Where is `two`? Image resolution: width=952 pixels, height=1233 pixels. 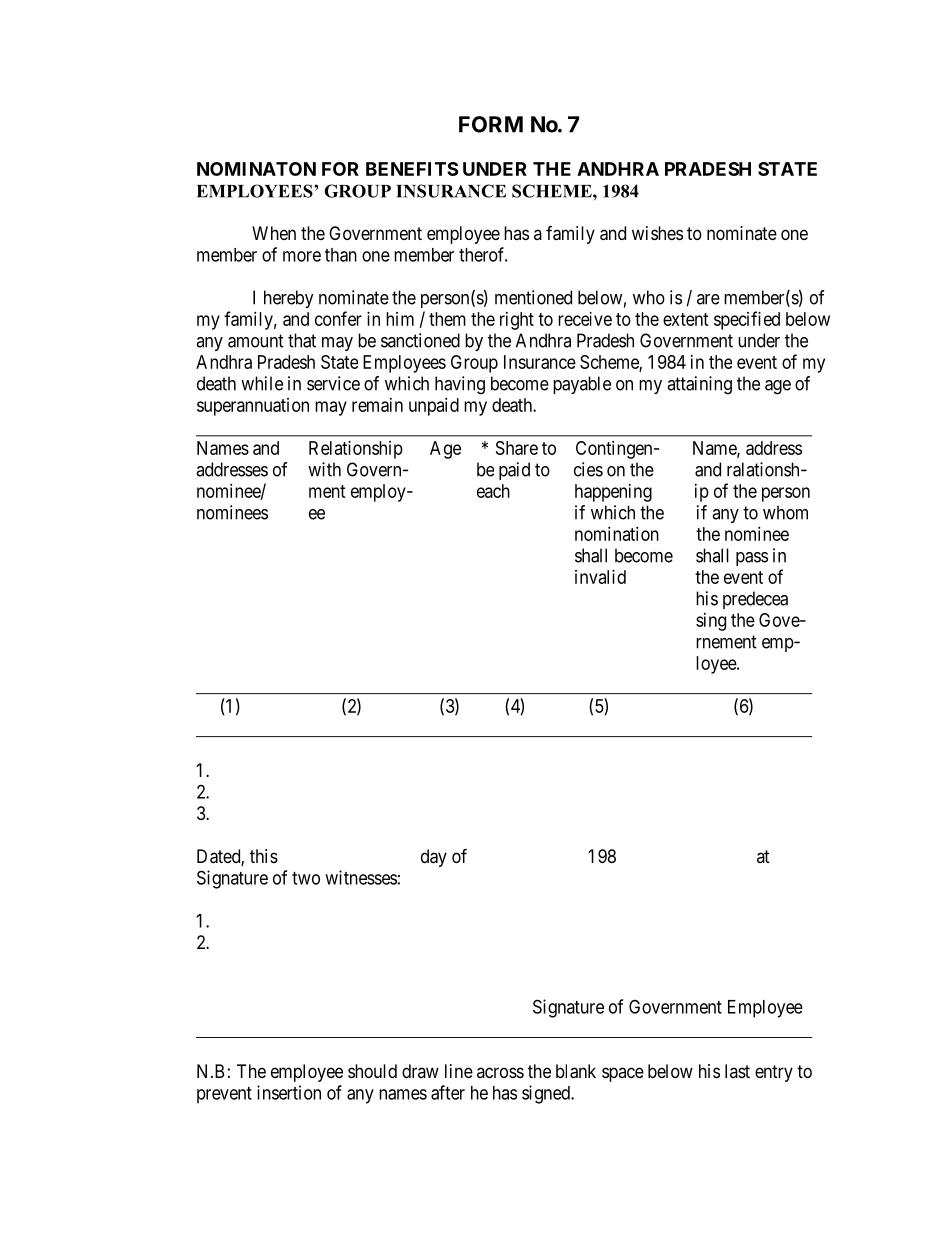
two is located at coordinates (306, 878).
